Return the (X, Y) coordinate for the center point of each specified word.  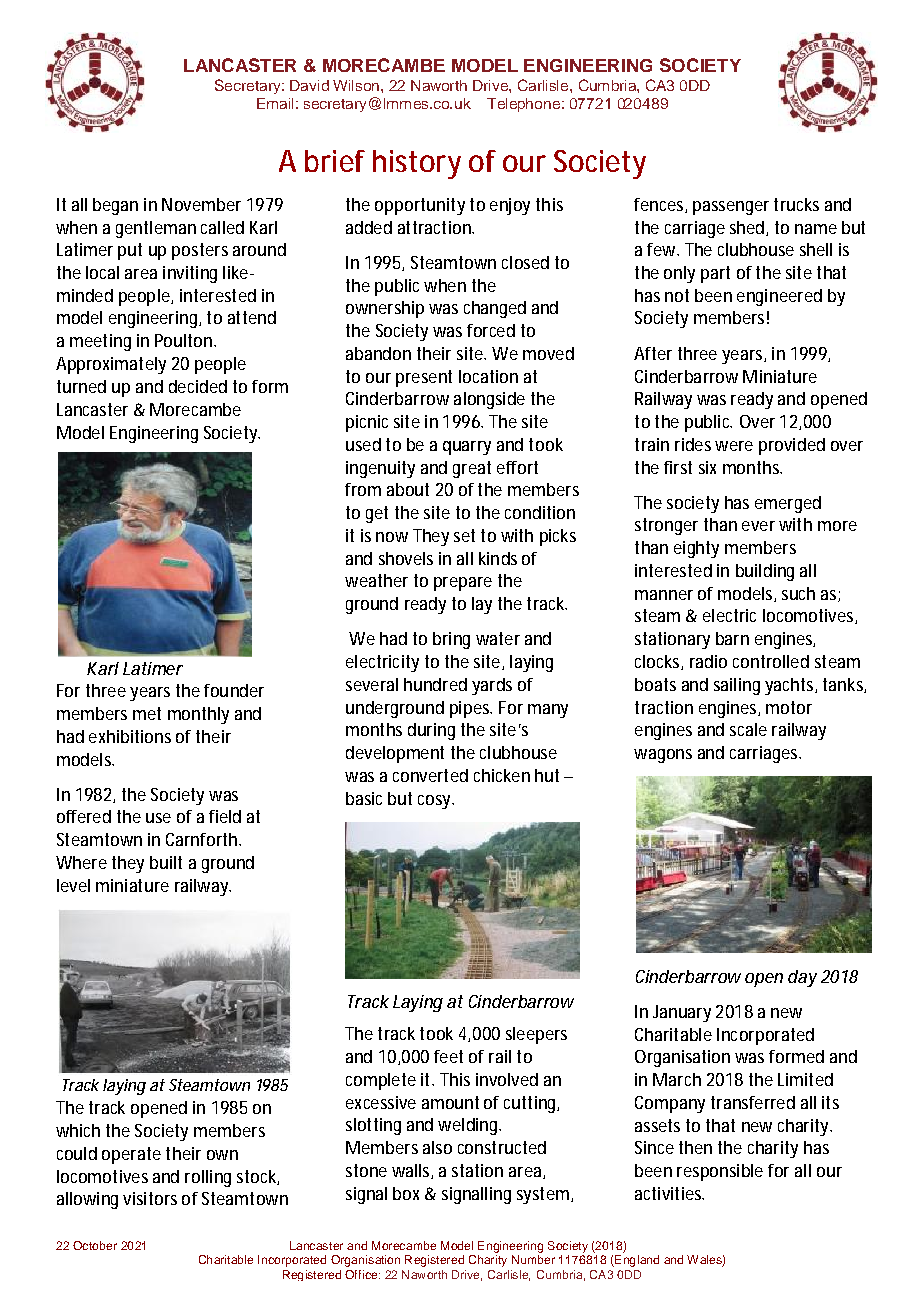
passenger (731, 208)
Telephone (523, 105)
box (406, 1193)
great (472, 469)
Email (275, 103)
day (802, 978)
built (166, 862)
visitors (150, 1198)
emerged (788, 504)
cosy (436, 802)
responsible (720, 1172)
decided (198, 386)
